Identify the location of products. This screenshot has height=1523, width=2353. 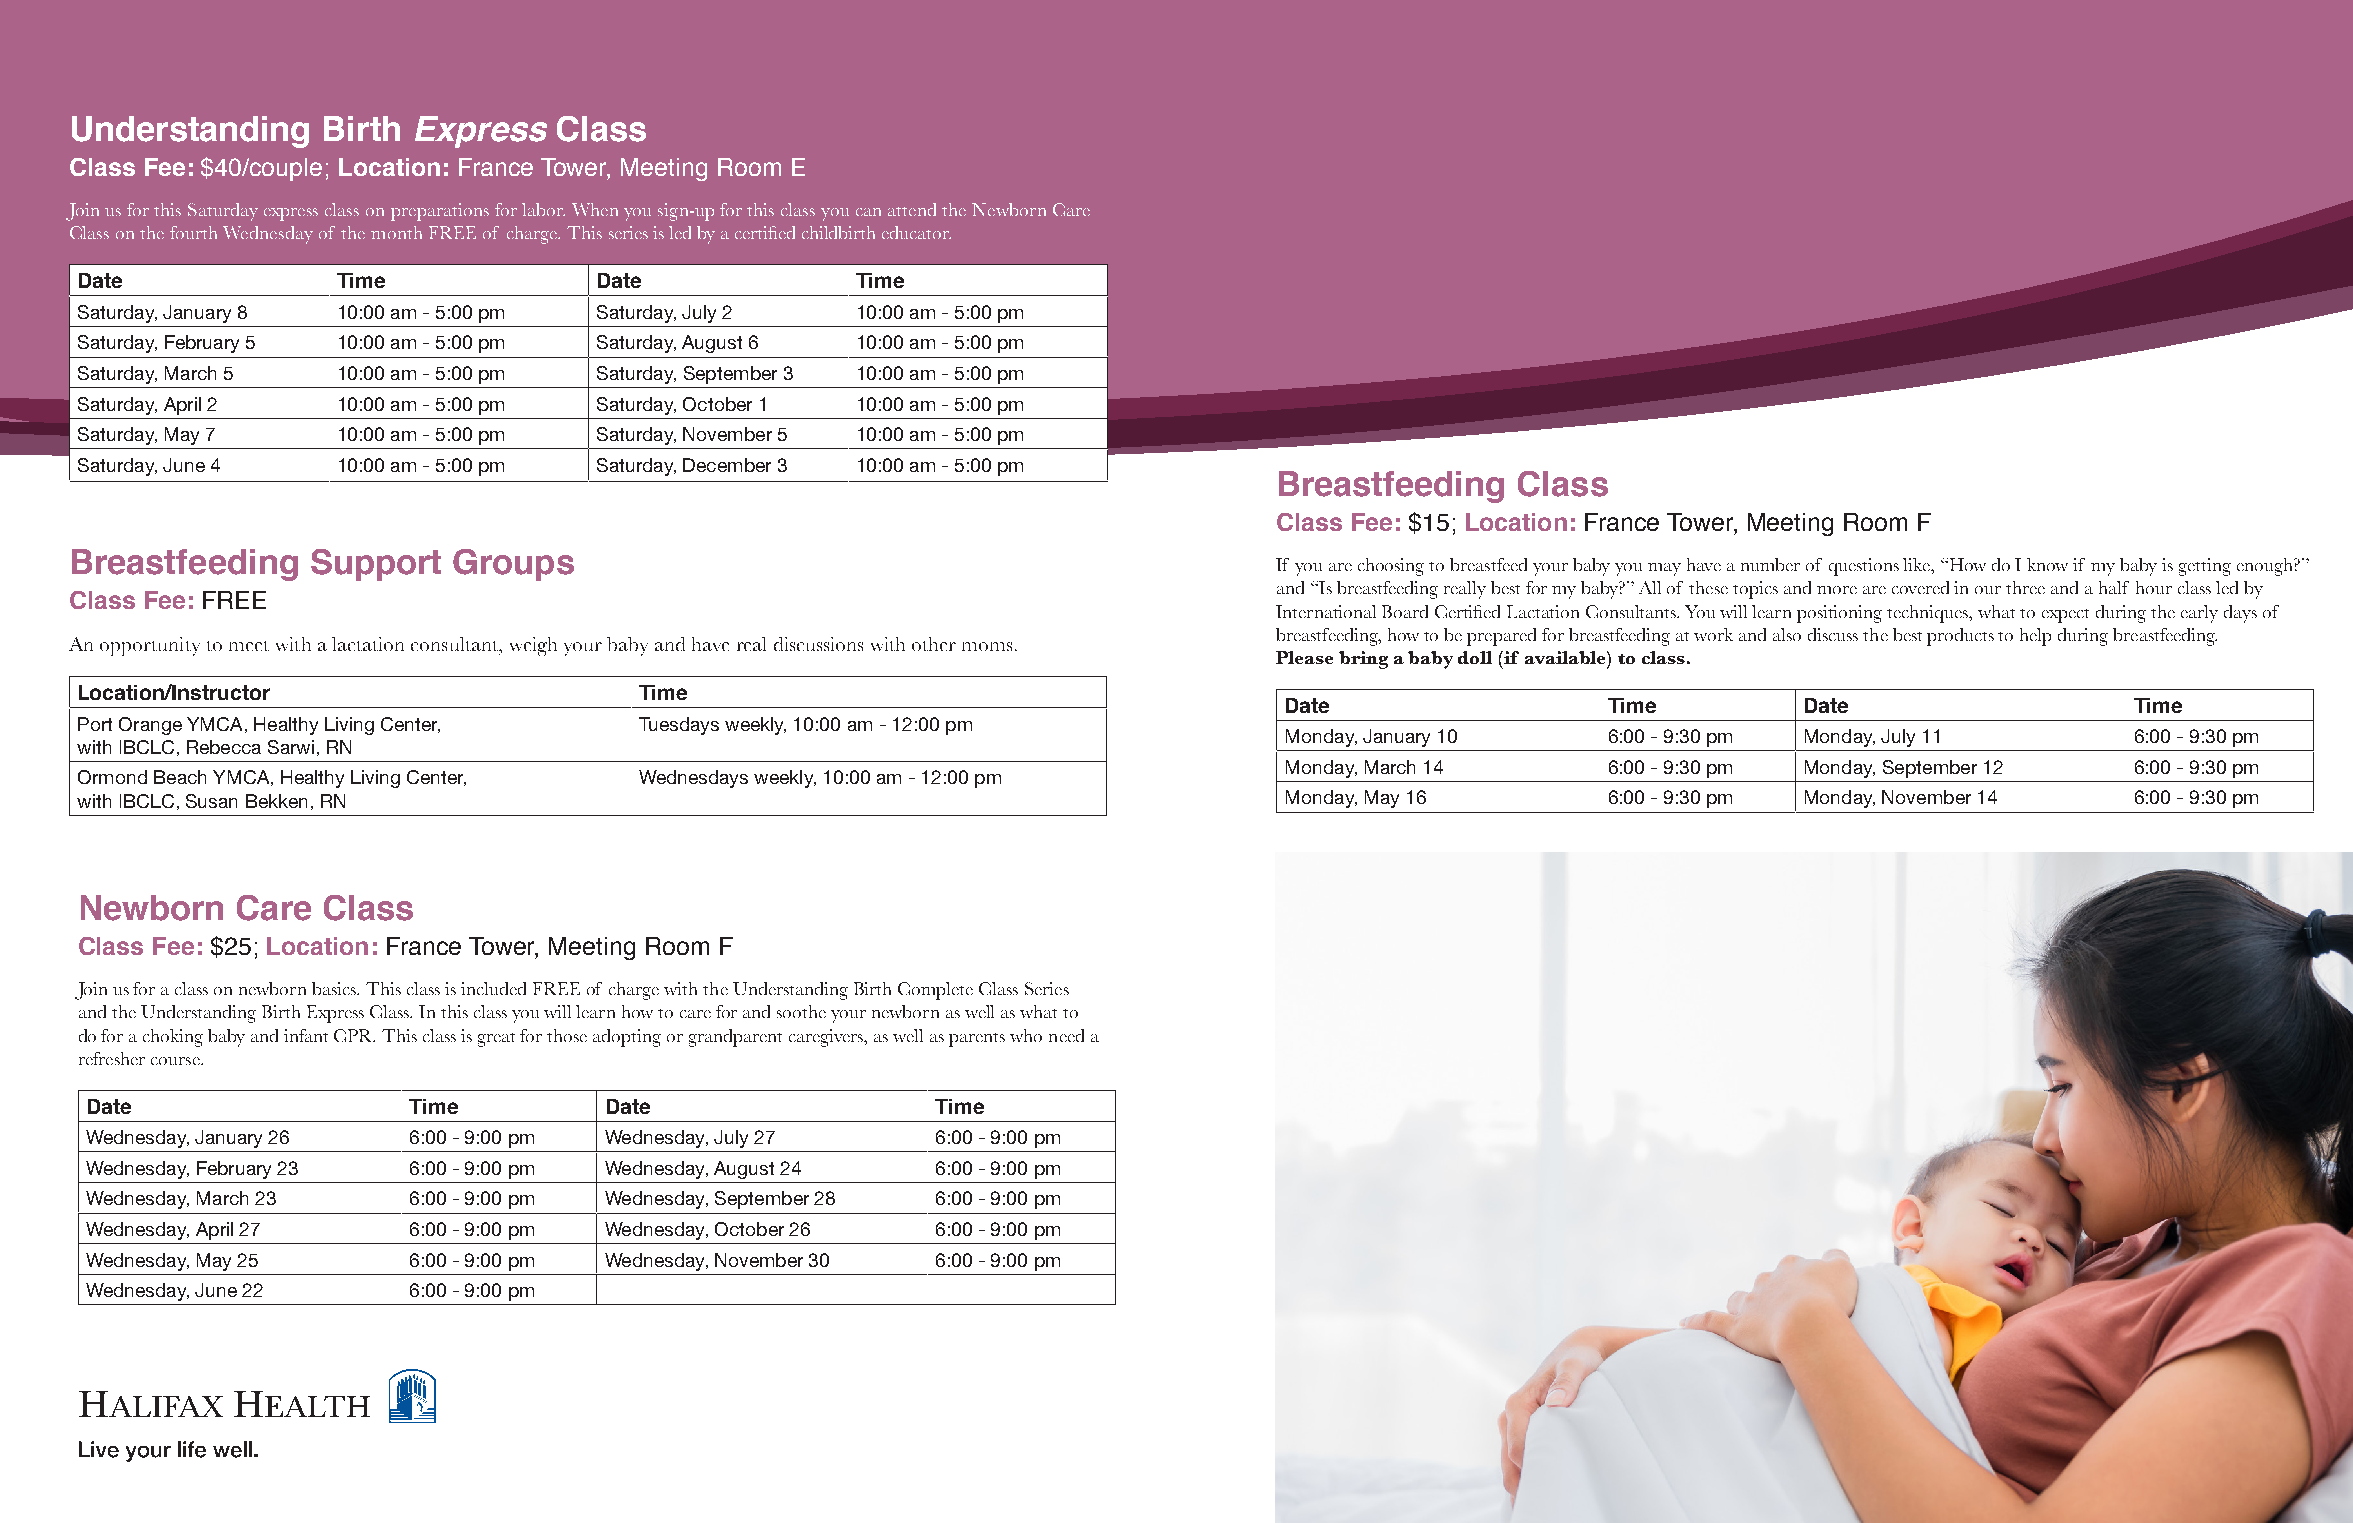
(1960, 637).
